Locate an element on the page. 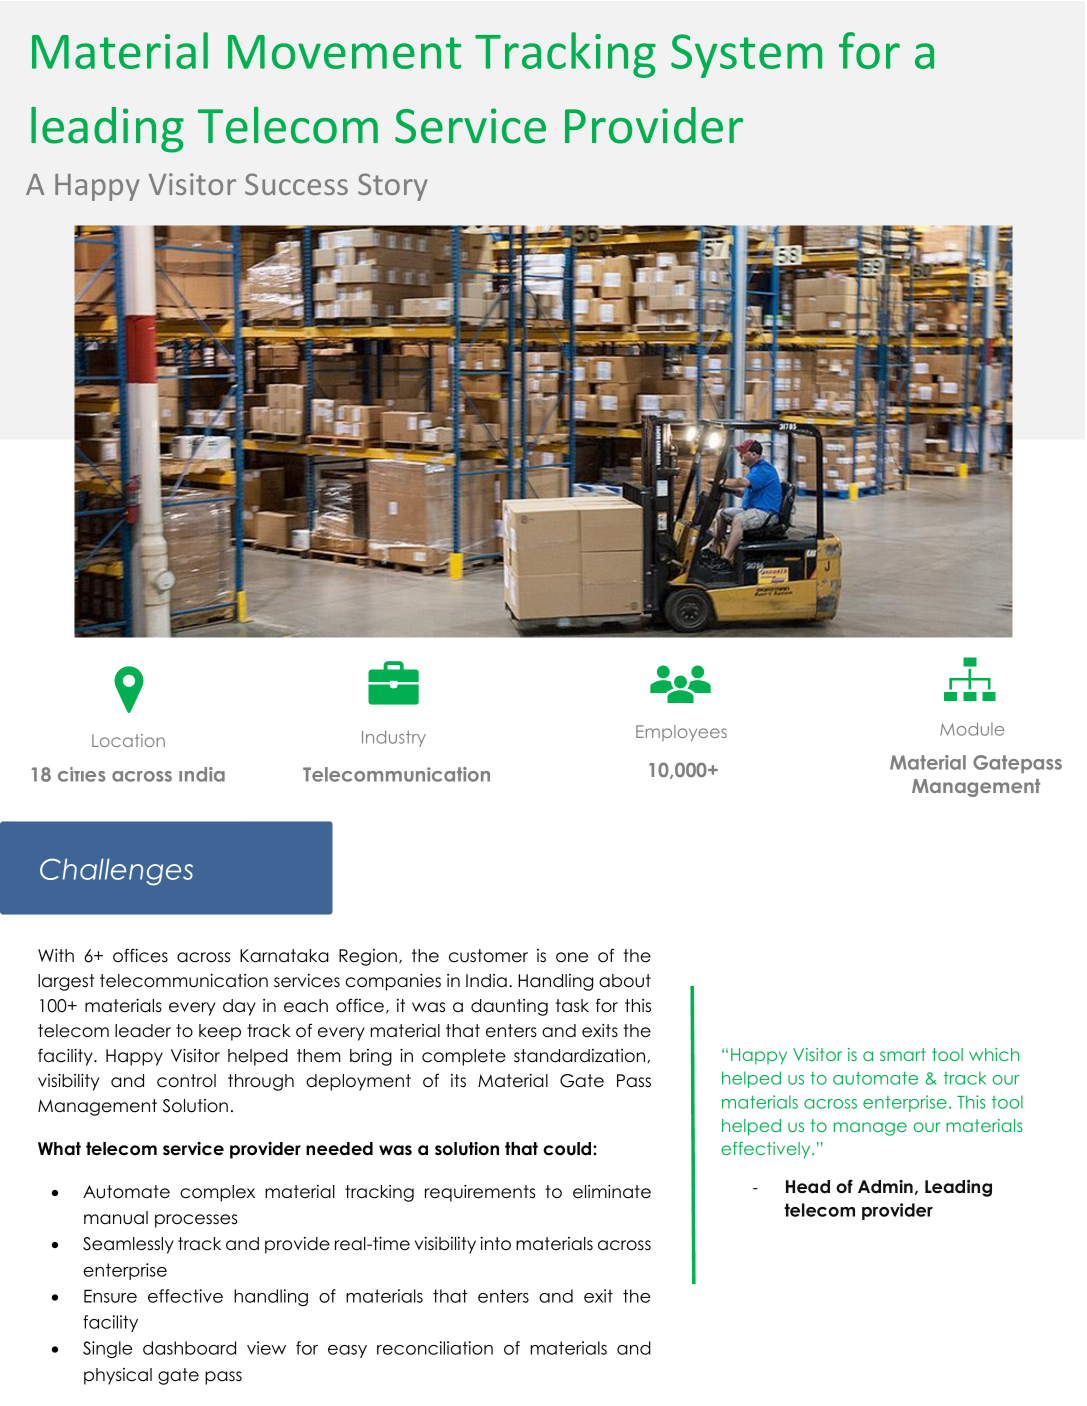 The height and width of the page is (1406, 1087). Industry is located at coordinates (394, 738).
